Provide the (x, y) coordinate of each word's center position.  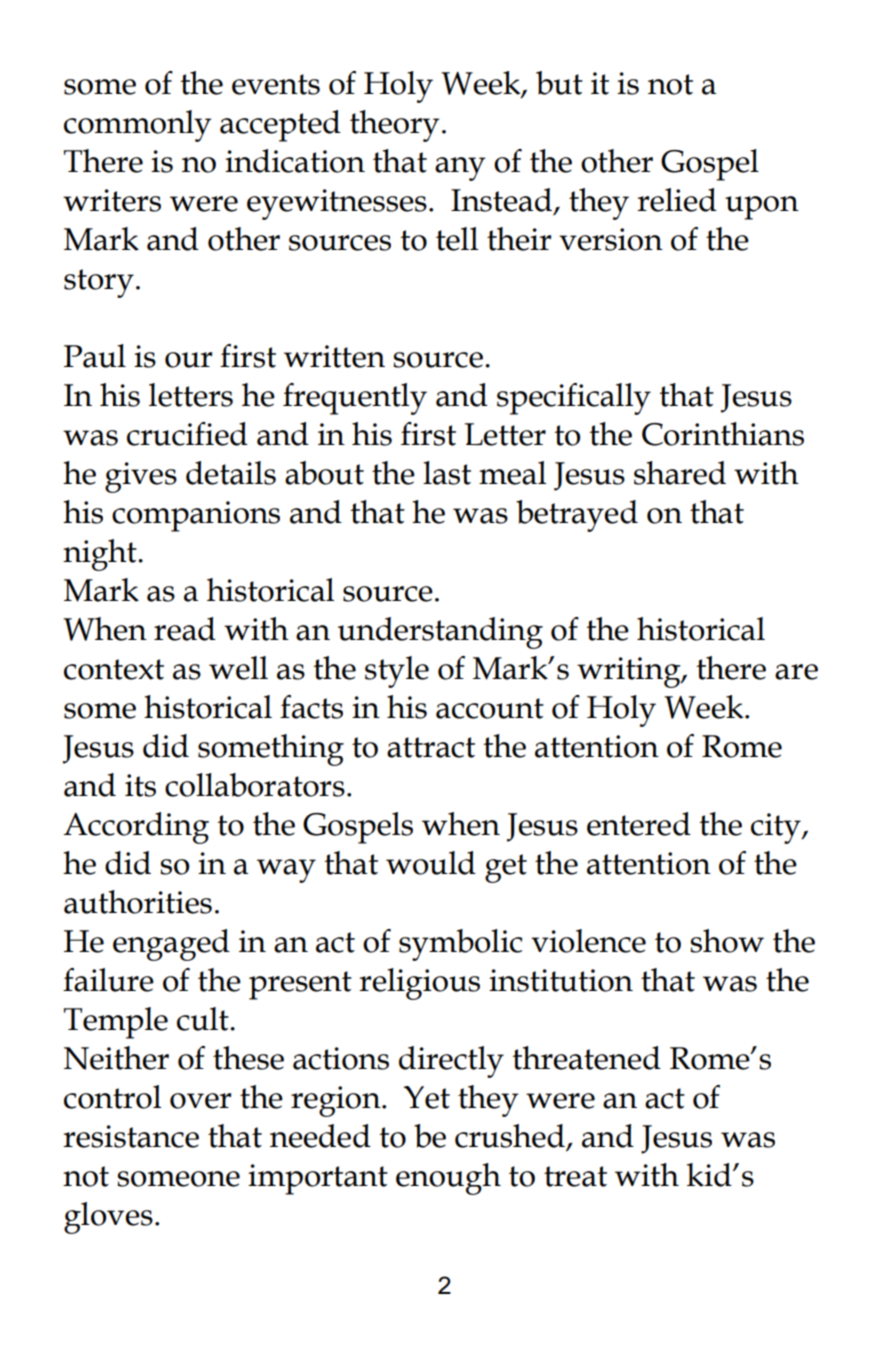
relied (677, 200)
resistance (131, 1136)
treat (575, 1176)
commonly (138, 126)
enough (448, 1179)
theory (395, 126)
